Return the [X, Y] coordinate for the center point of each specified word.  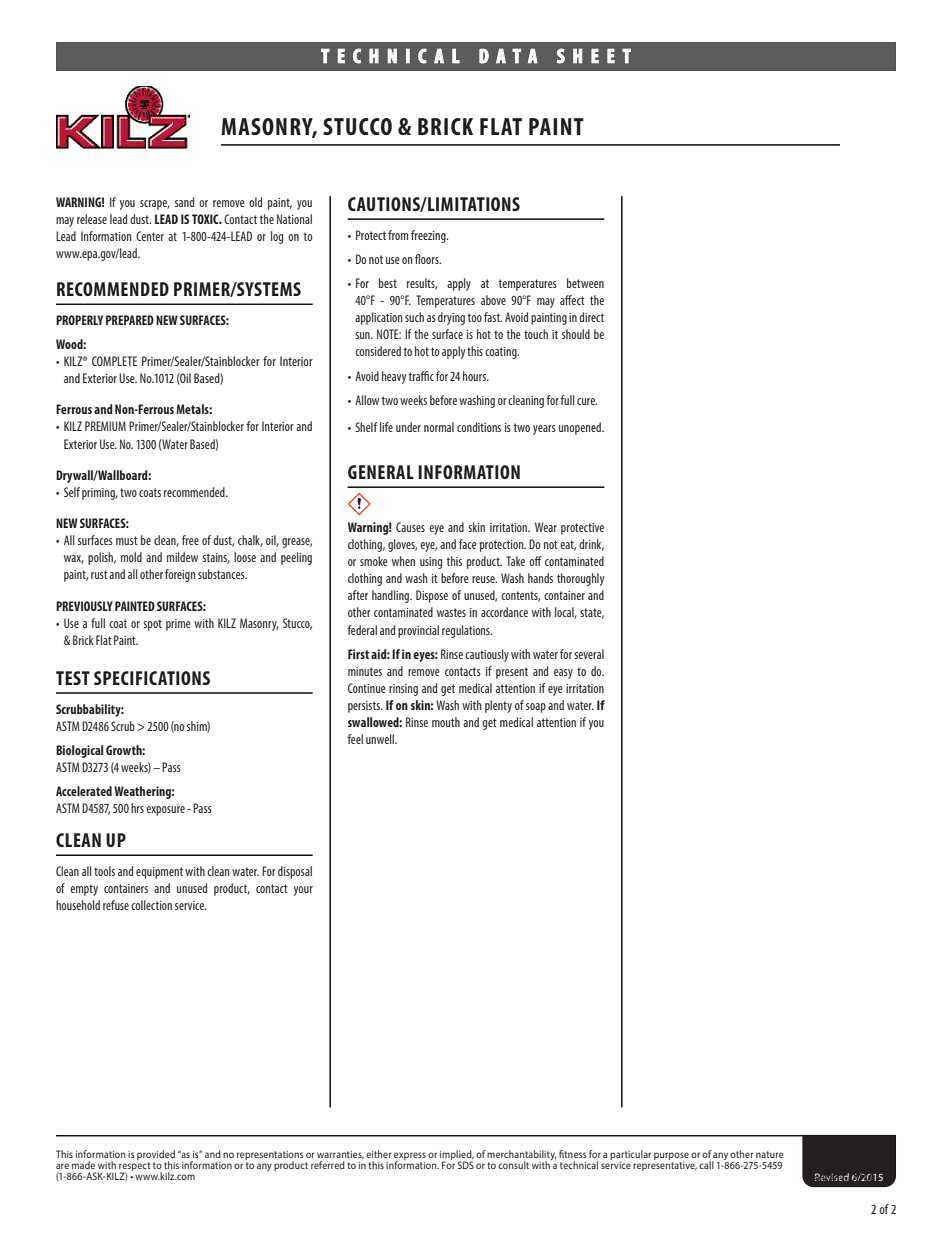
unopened [581, 428]
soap [536, 708]
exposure [165, 811]
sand [184, 202]
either [379, 1154]
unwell [381, 739]
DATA [508, 56]
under [408, 427]
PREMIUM [105, 426]
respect [135, 1167]
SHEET [594, 56]
